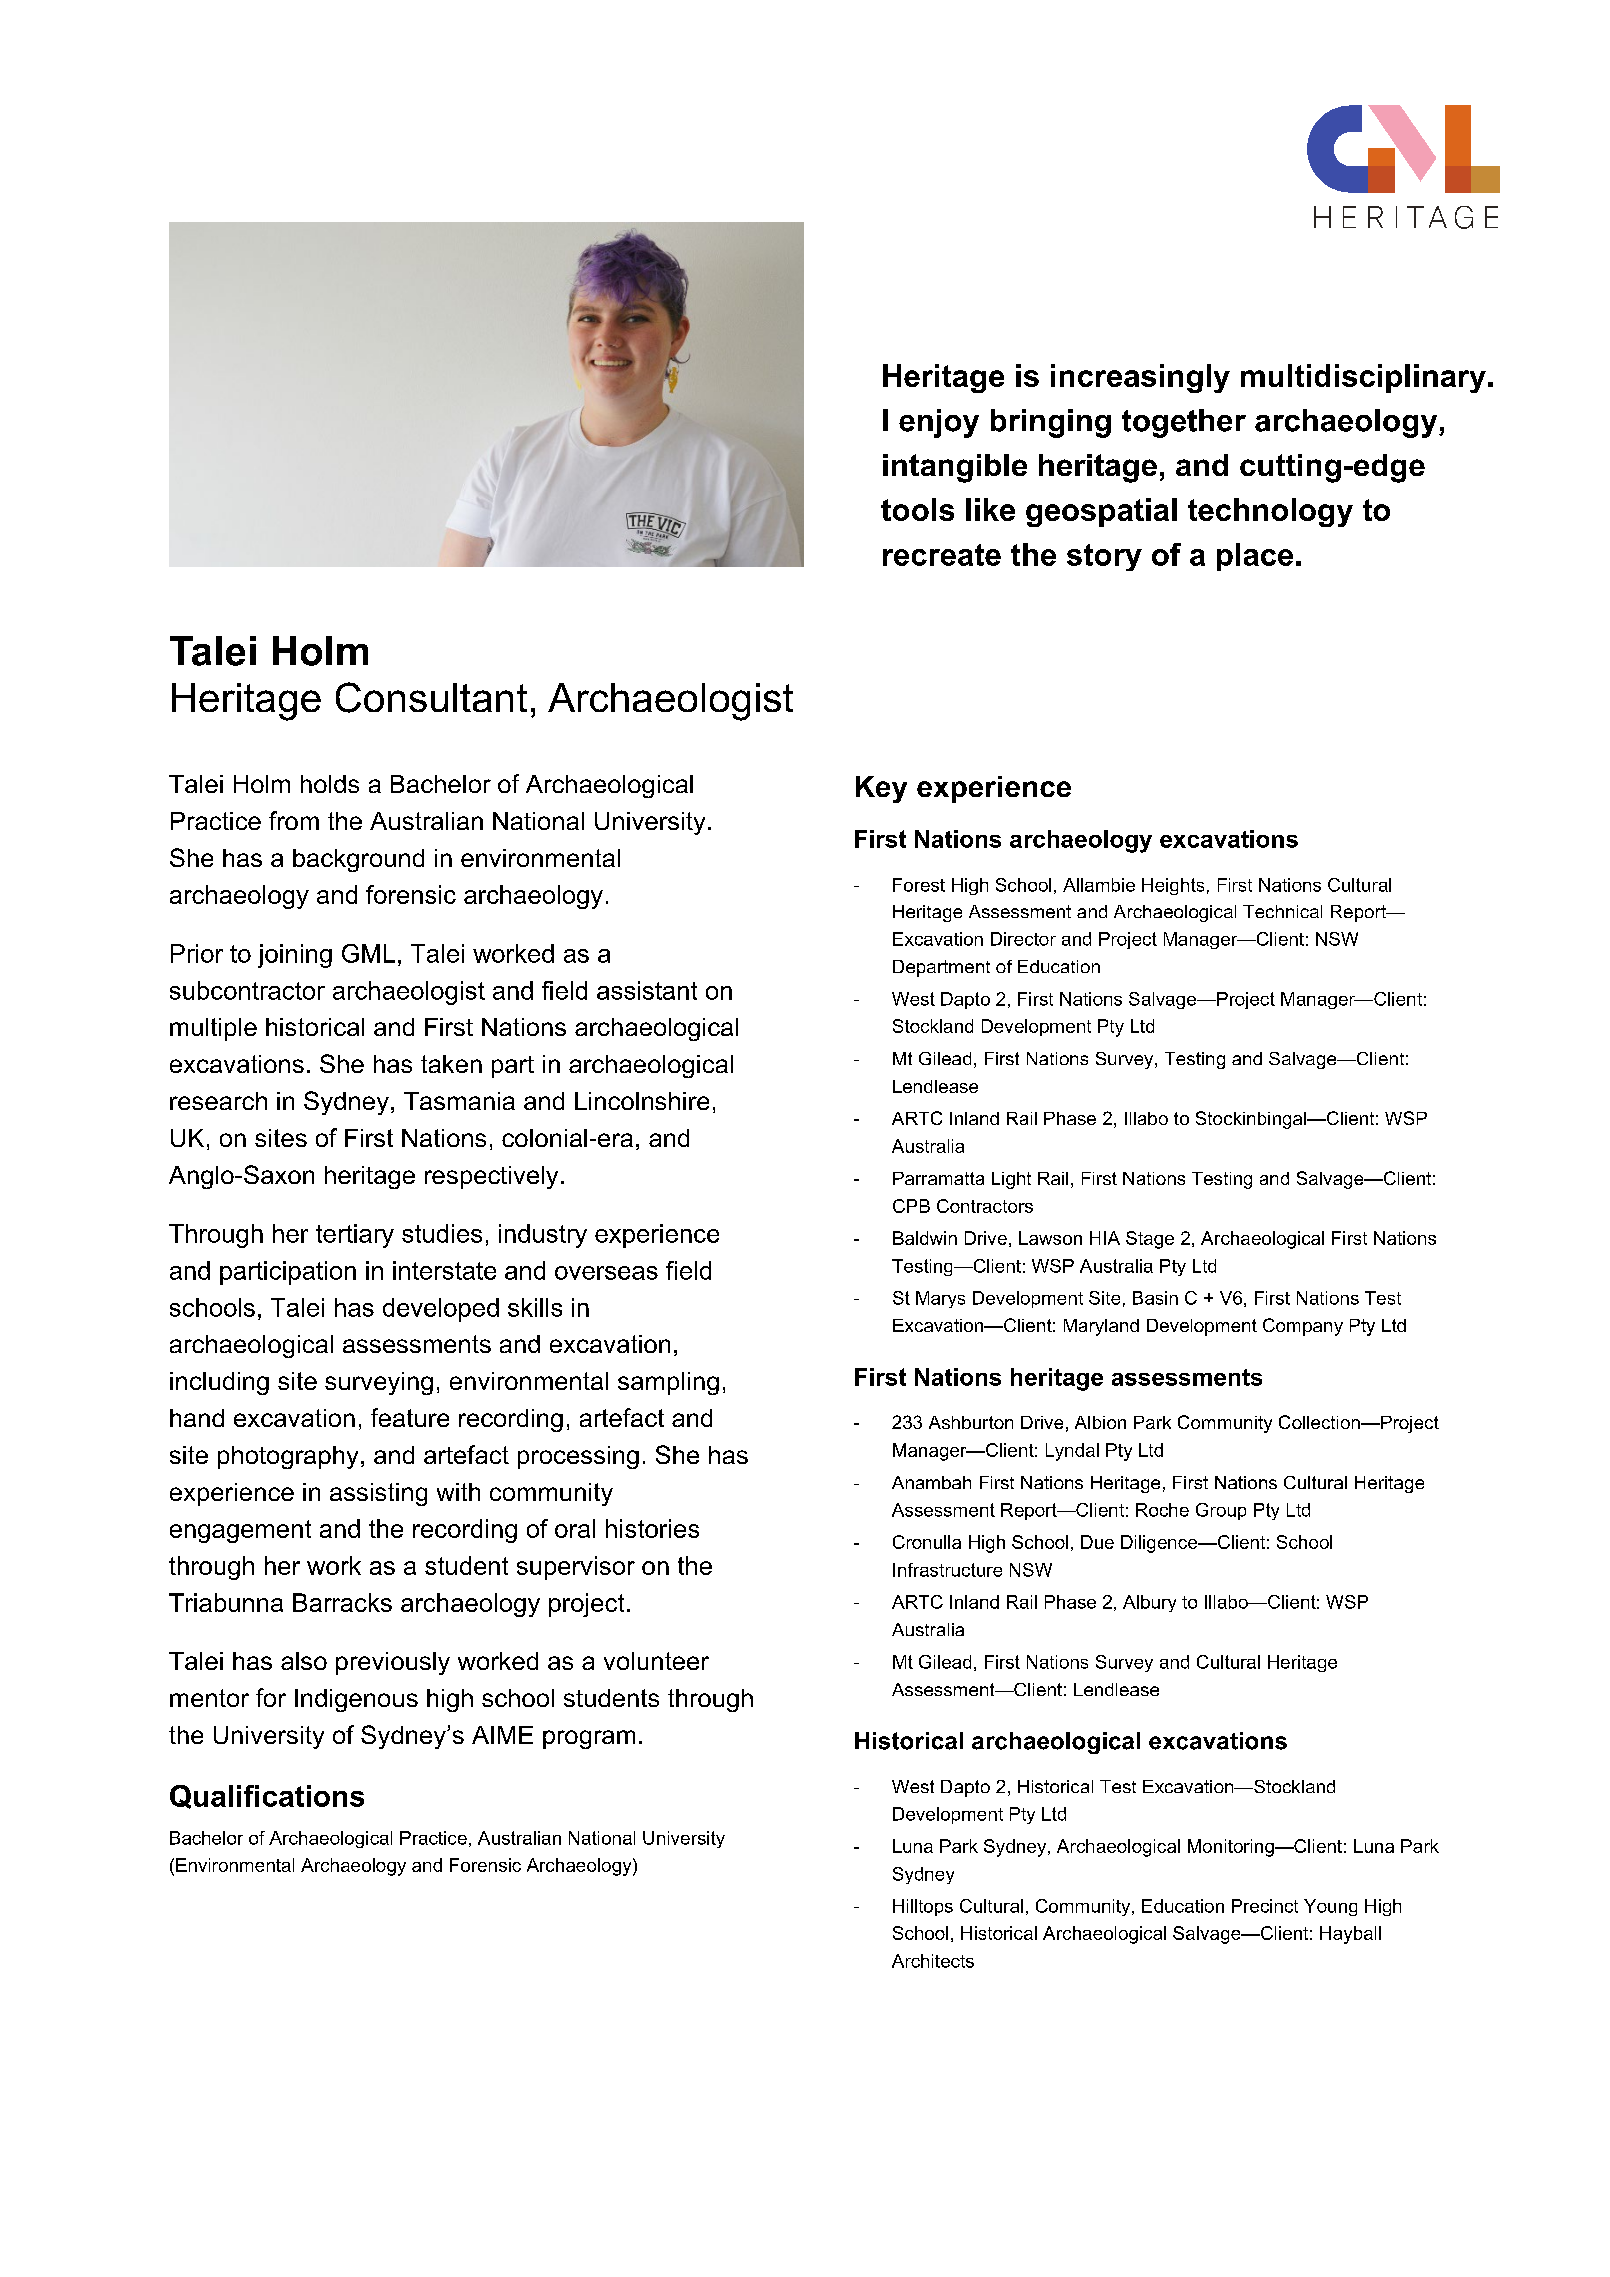  Describe the element at coordinates (1100, 1422) in the screenshot. I see `Albion` at that location.
